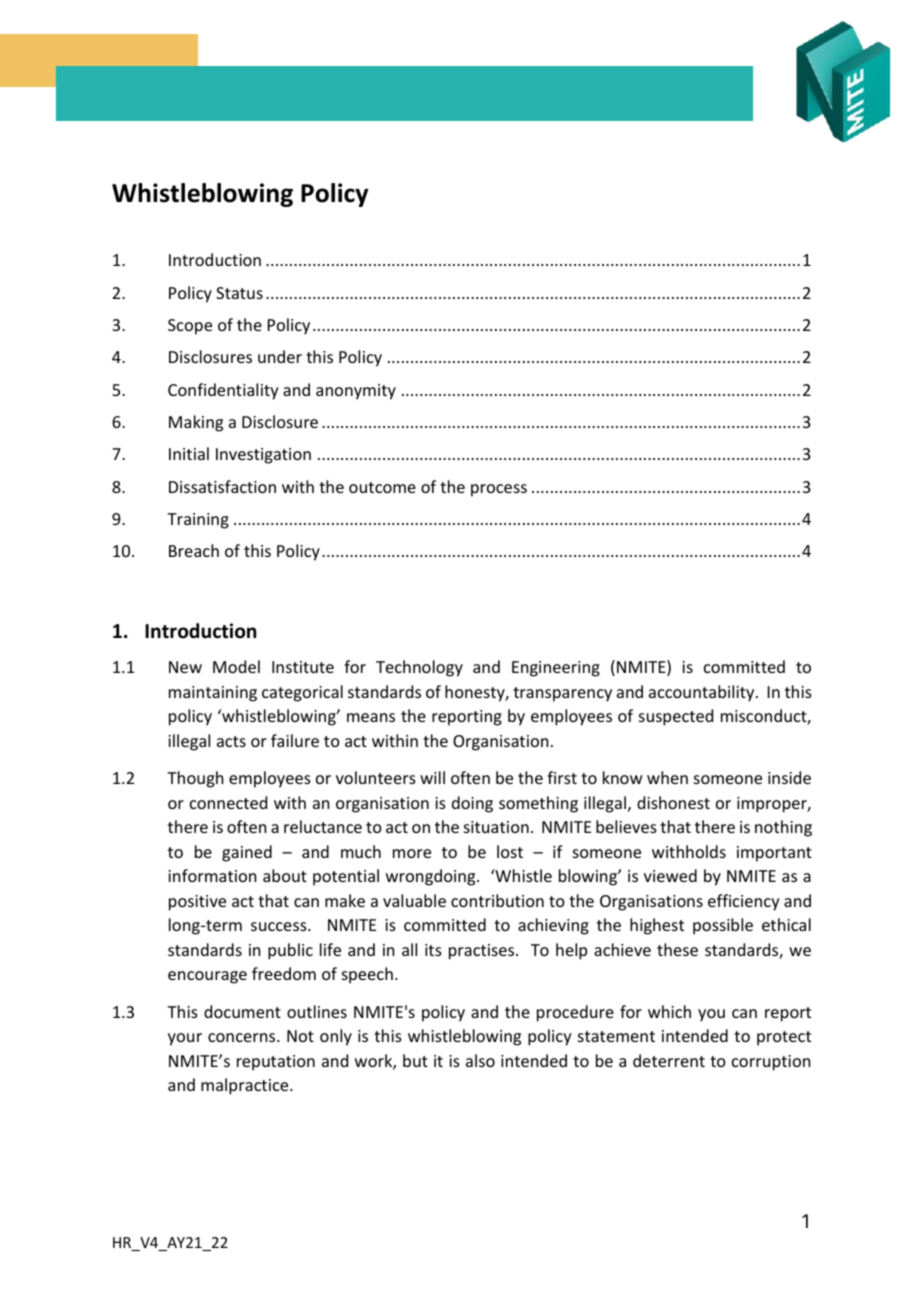 This screenshot has width=924, height=1308. I want to click on Technology, so click(419, 668).
